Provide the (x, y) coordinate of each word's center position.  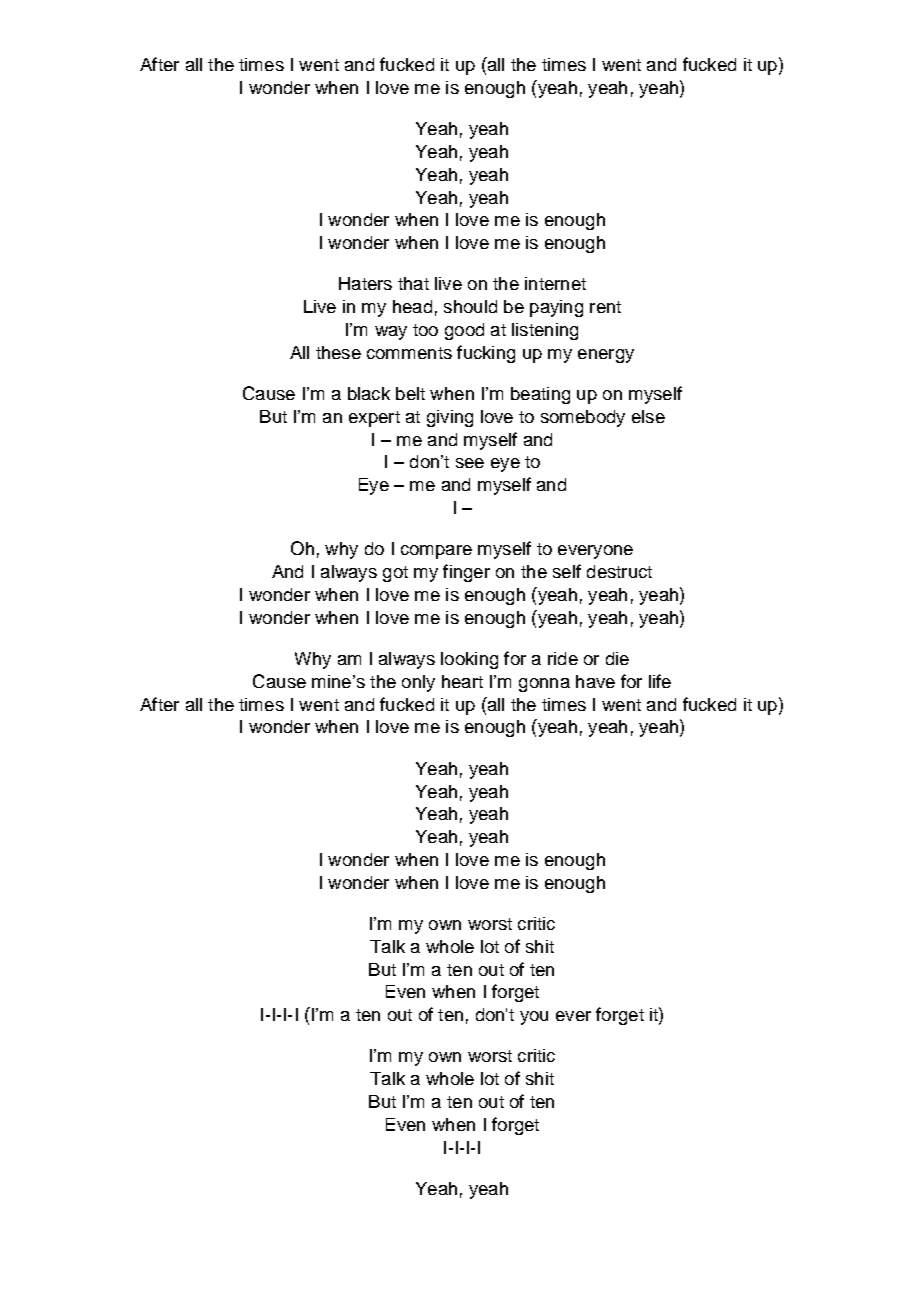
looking (469, 660)
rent (605, 307)
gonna (544, 685)
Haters (365, 283)
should (470, 306)
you (534, 1018)
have (595, 681)
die (617, 658)
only (418, 683)
